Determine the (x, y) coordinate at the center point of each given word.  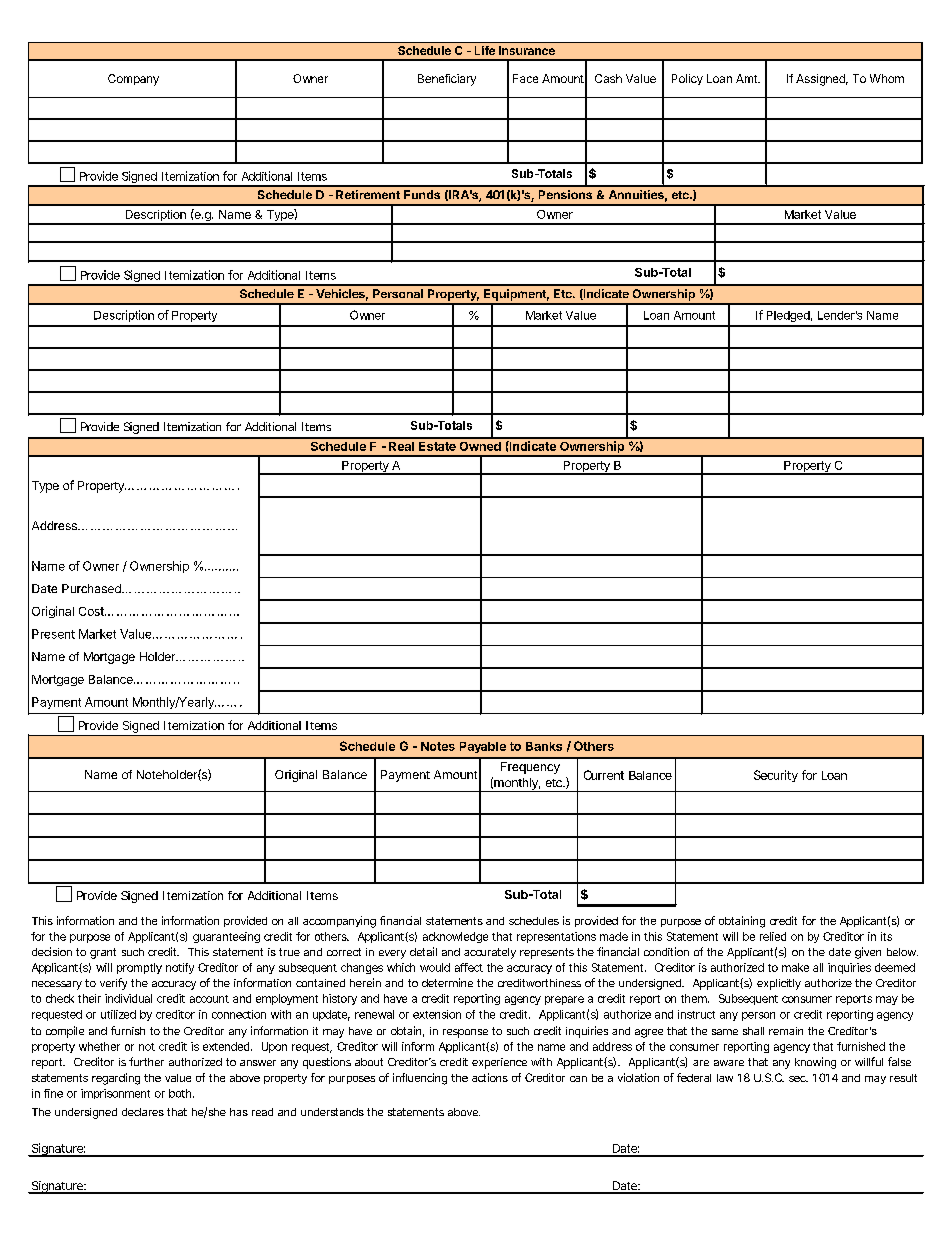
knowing (815, 1063)
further (146, 1061)
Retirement (368, 194)
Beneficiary (447, 80)
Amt (747, 78)
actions (490, 1077)
